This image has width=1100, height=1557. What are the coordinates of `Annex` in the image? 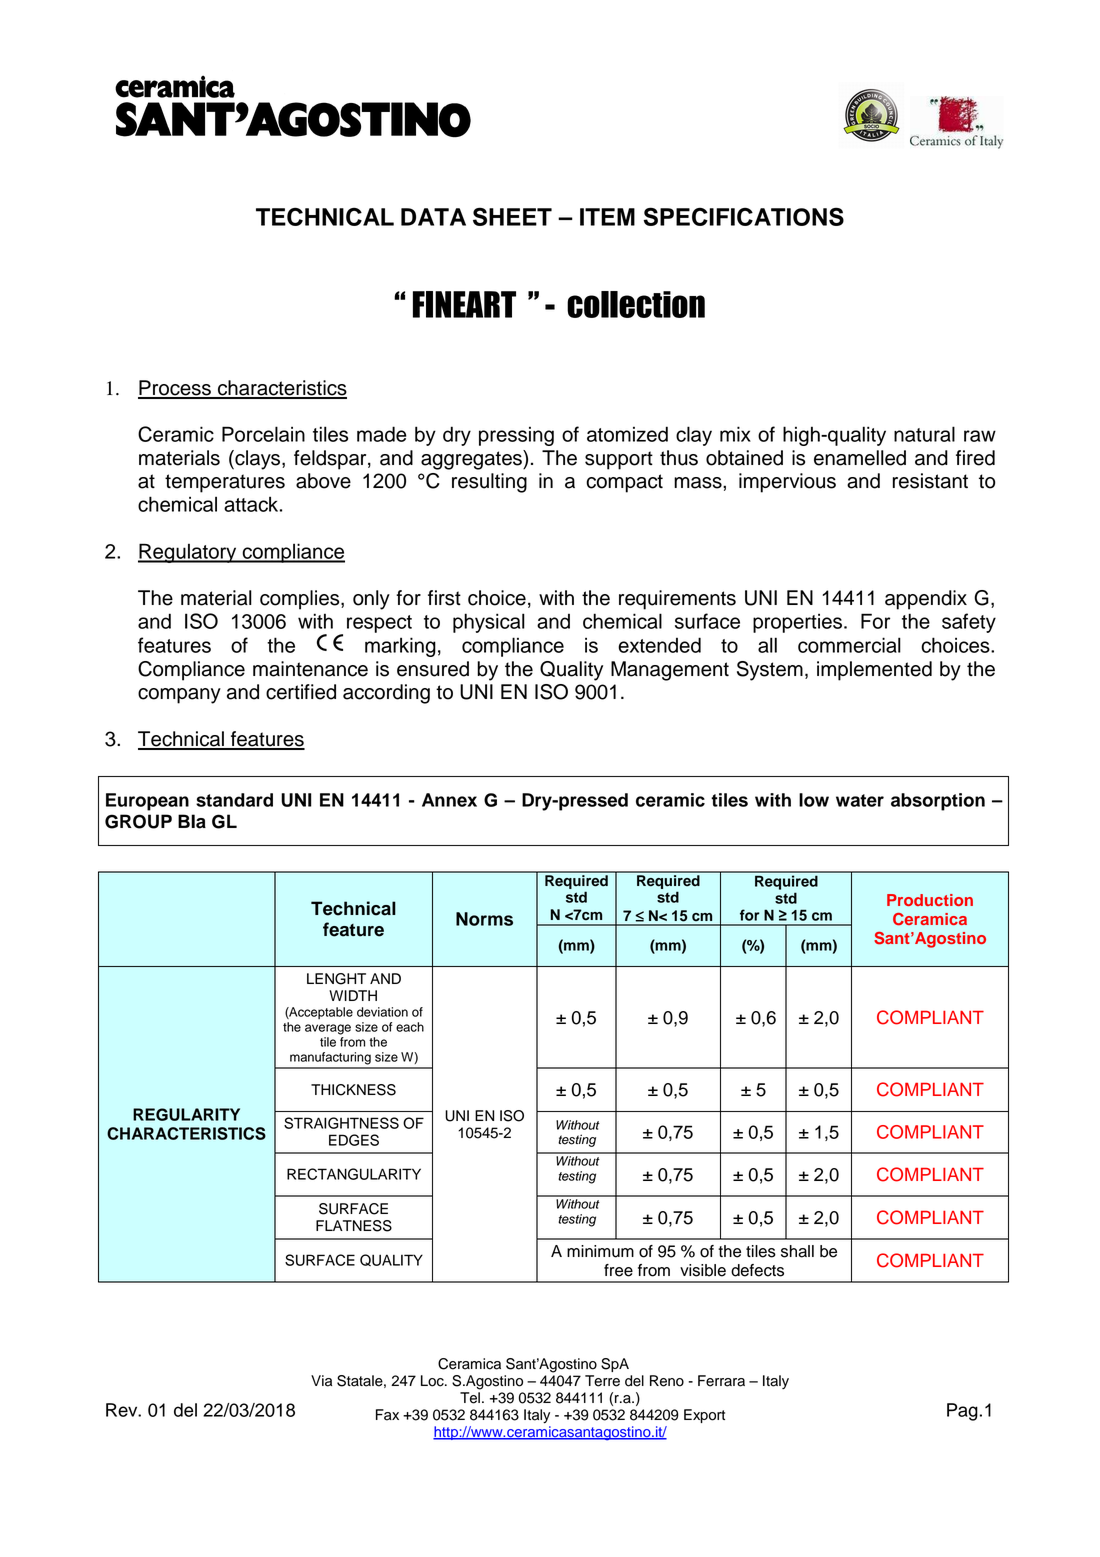 It's located at (449, 800).
